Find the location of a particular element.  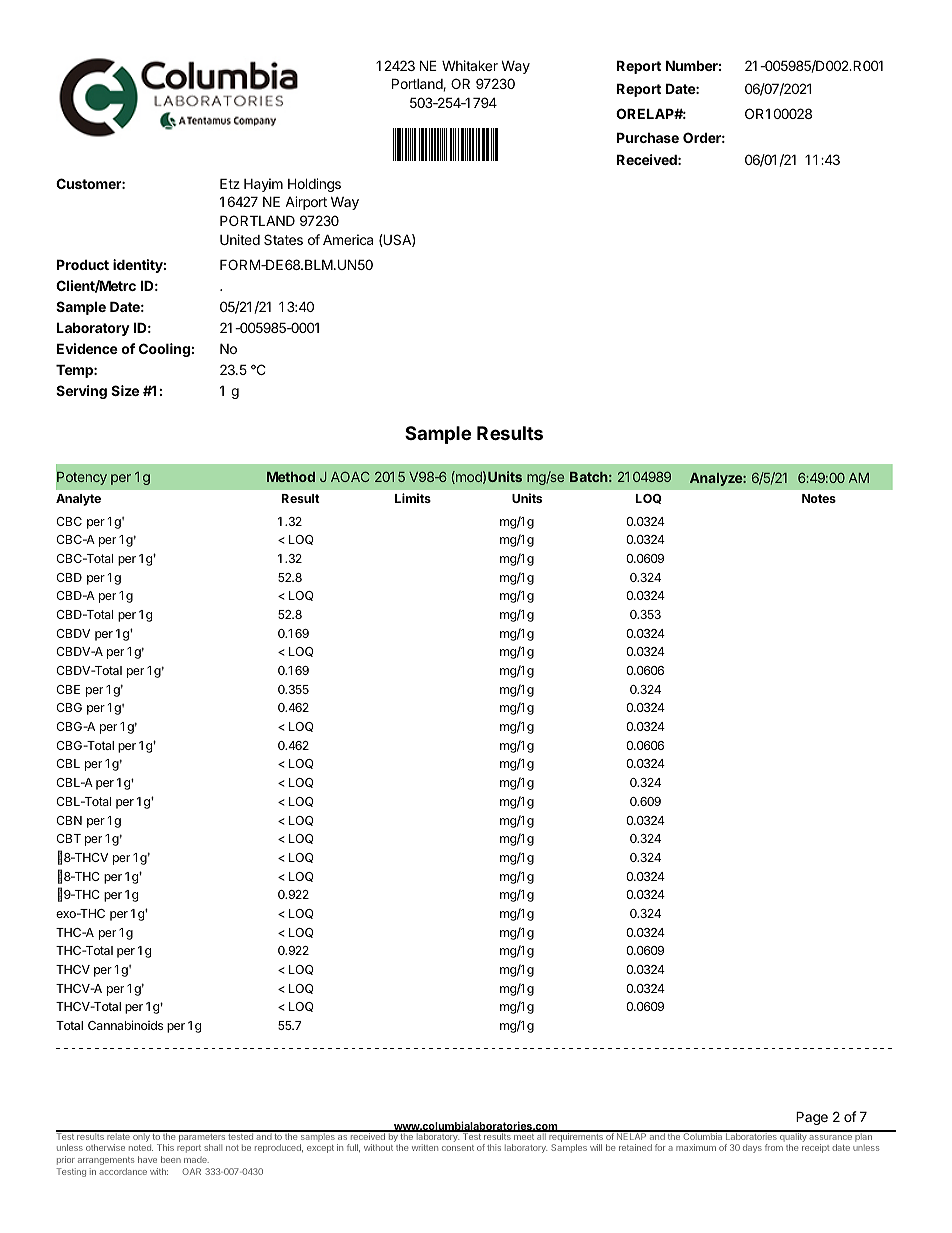

Page is located at coordinates (812, 1118).
